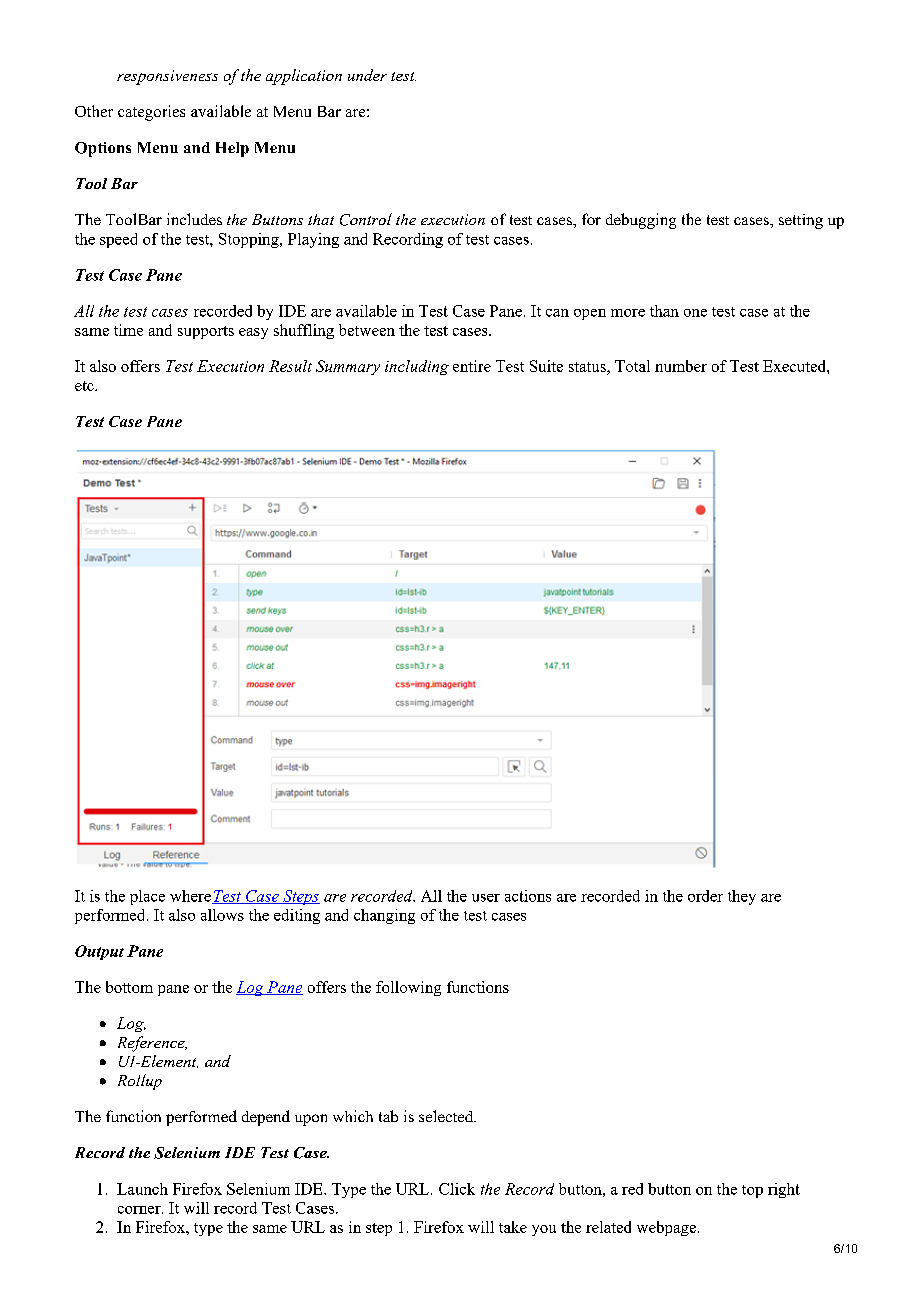 The width and height of the screenshot is (924, 1308). I want to click on debugging, so click(641, 221).
